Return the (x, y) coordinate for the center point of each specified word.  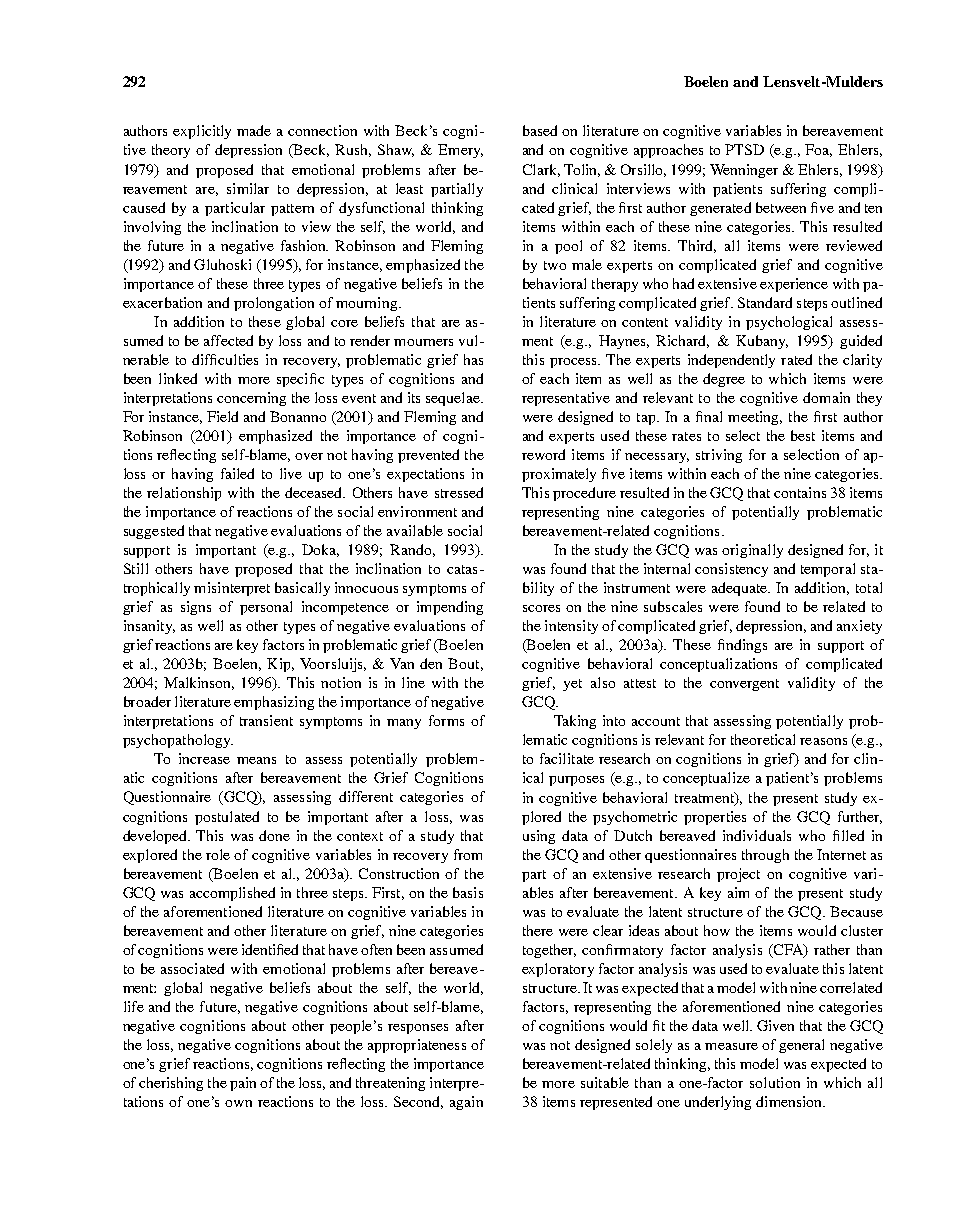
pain (243, 1084)
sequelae (454, 399)
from (468, 854)
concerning (251, 399)
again (466, 1103)
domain (826, 397)
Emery (460, 151)
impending (450, 608)
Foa (818, 150)
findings (742, 646)
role (218, 854)
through (765, 856)
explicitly (202, 132)
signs (196, 608)
